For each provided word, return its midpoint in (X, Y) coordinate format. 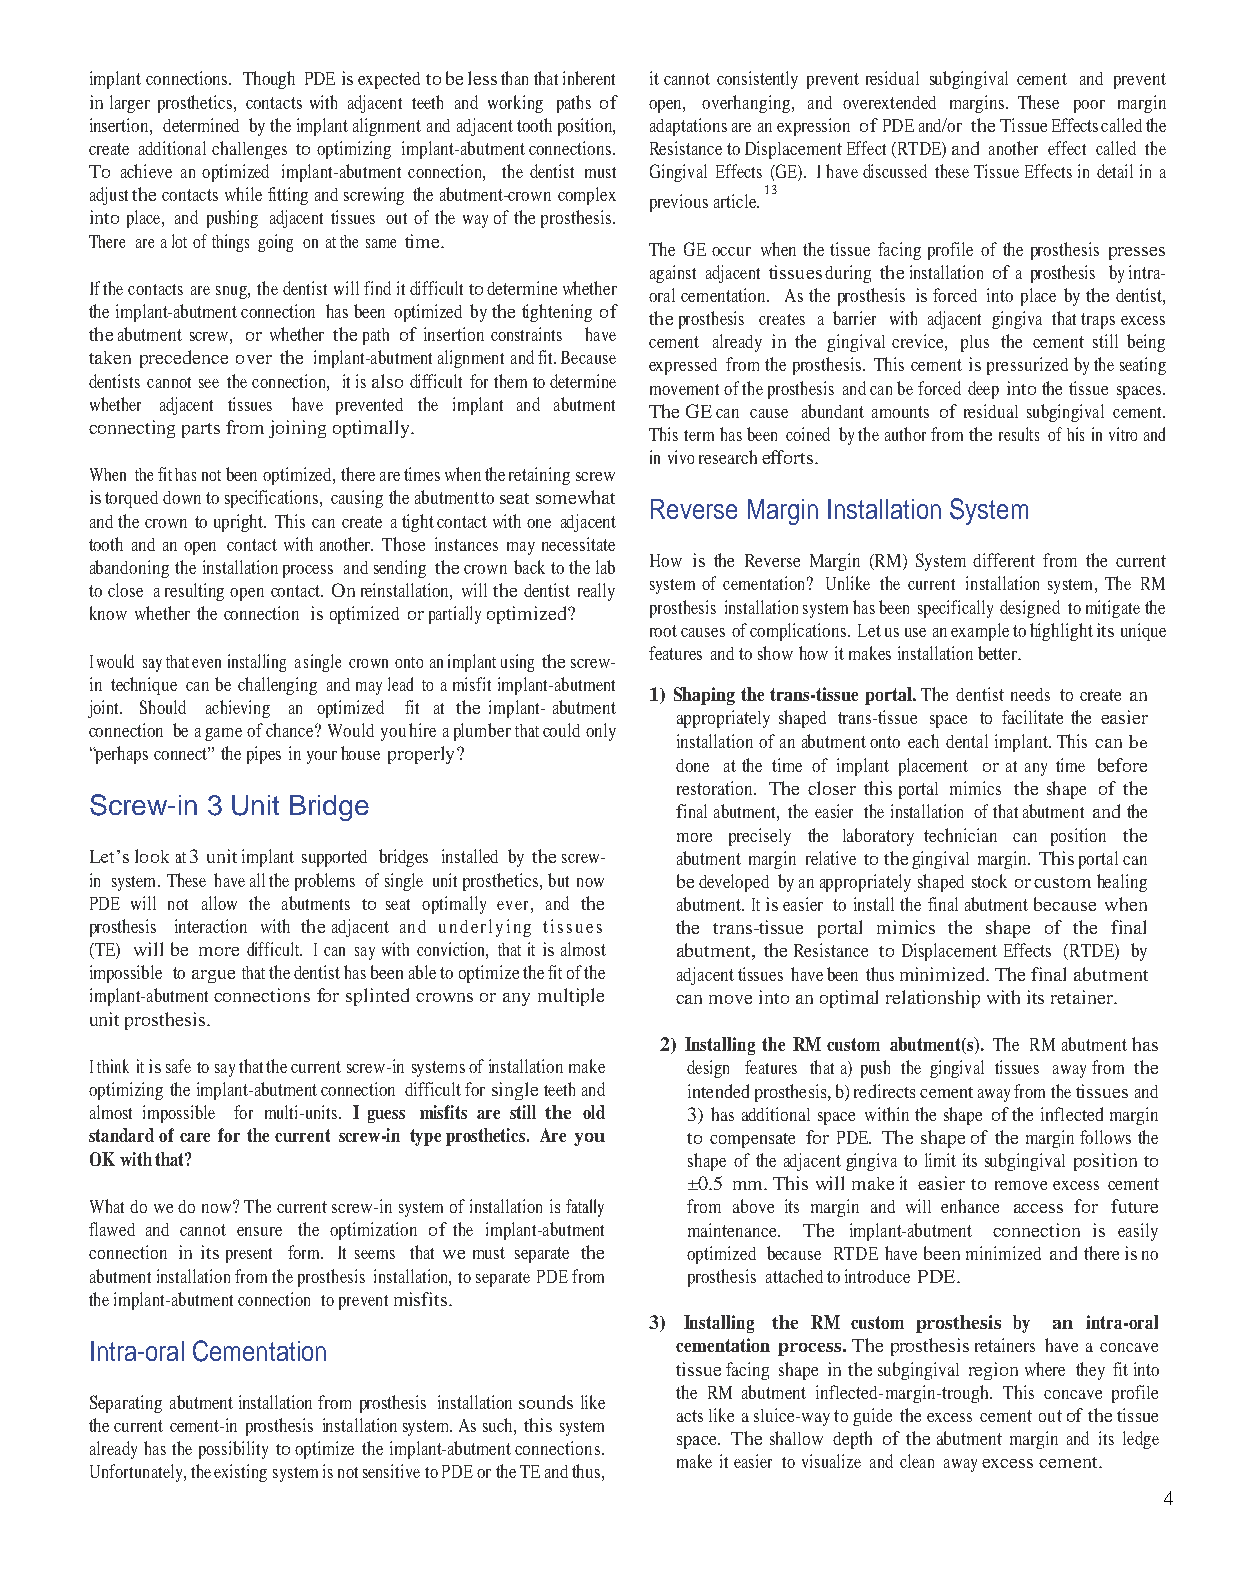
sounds (546, 1402)
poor (1089, 106)
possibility (233, 1450)
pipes (264, 755)
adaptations (688, 127)
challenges (249, 150)
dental (967, 741)
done (692, 765)
